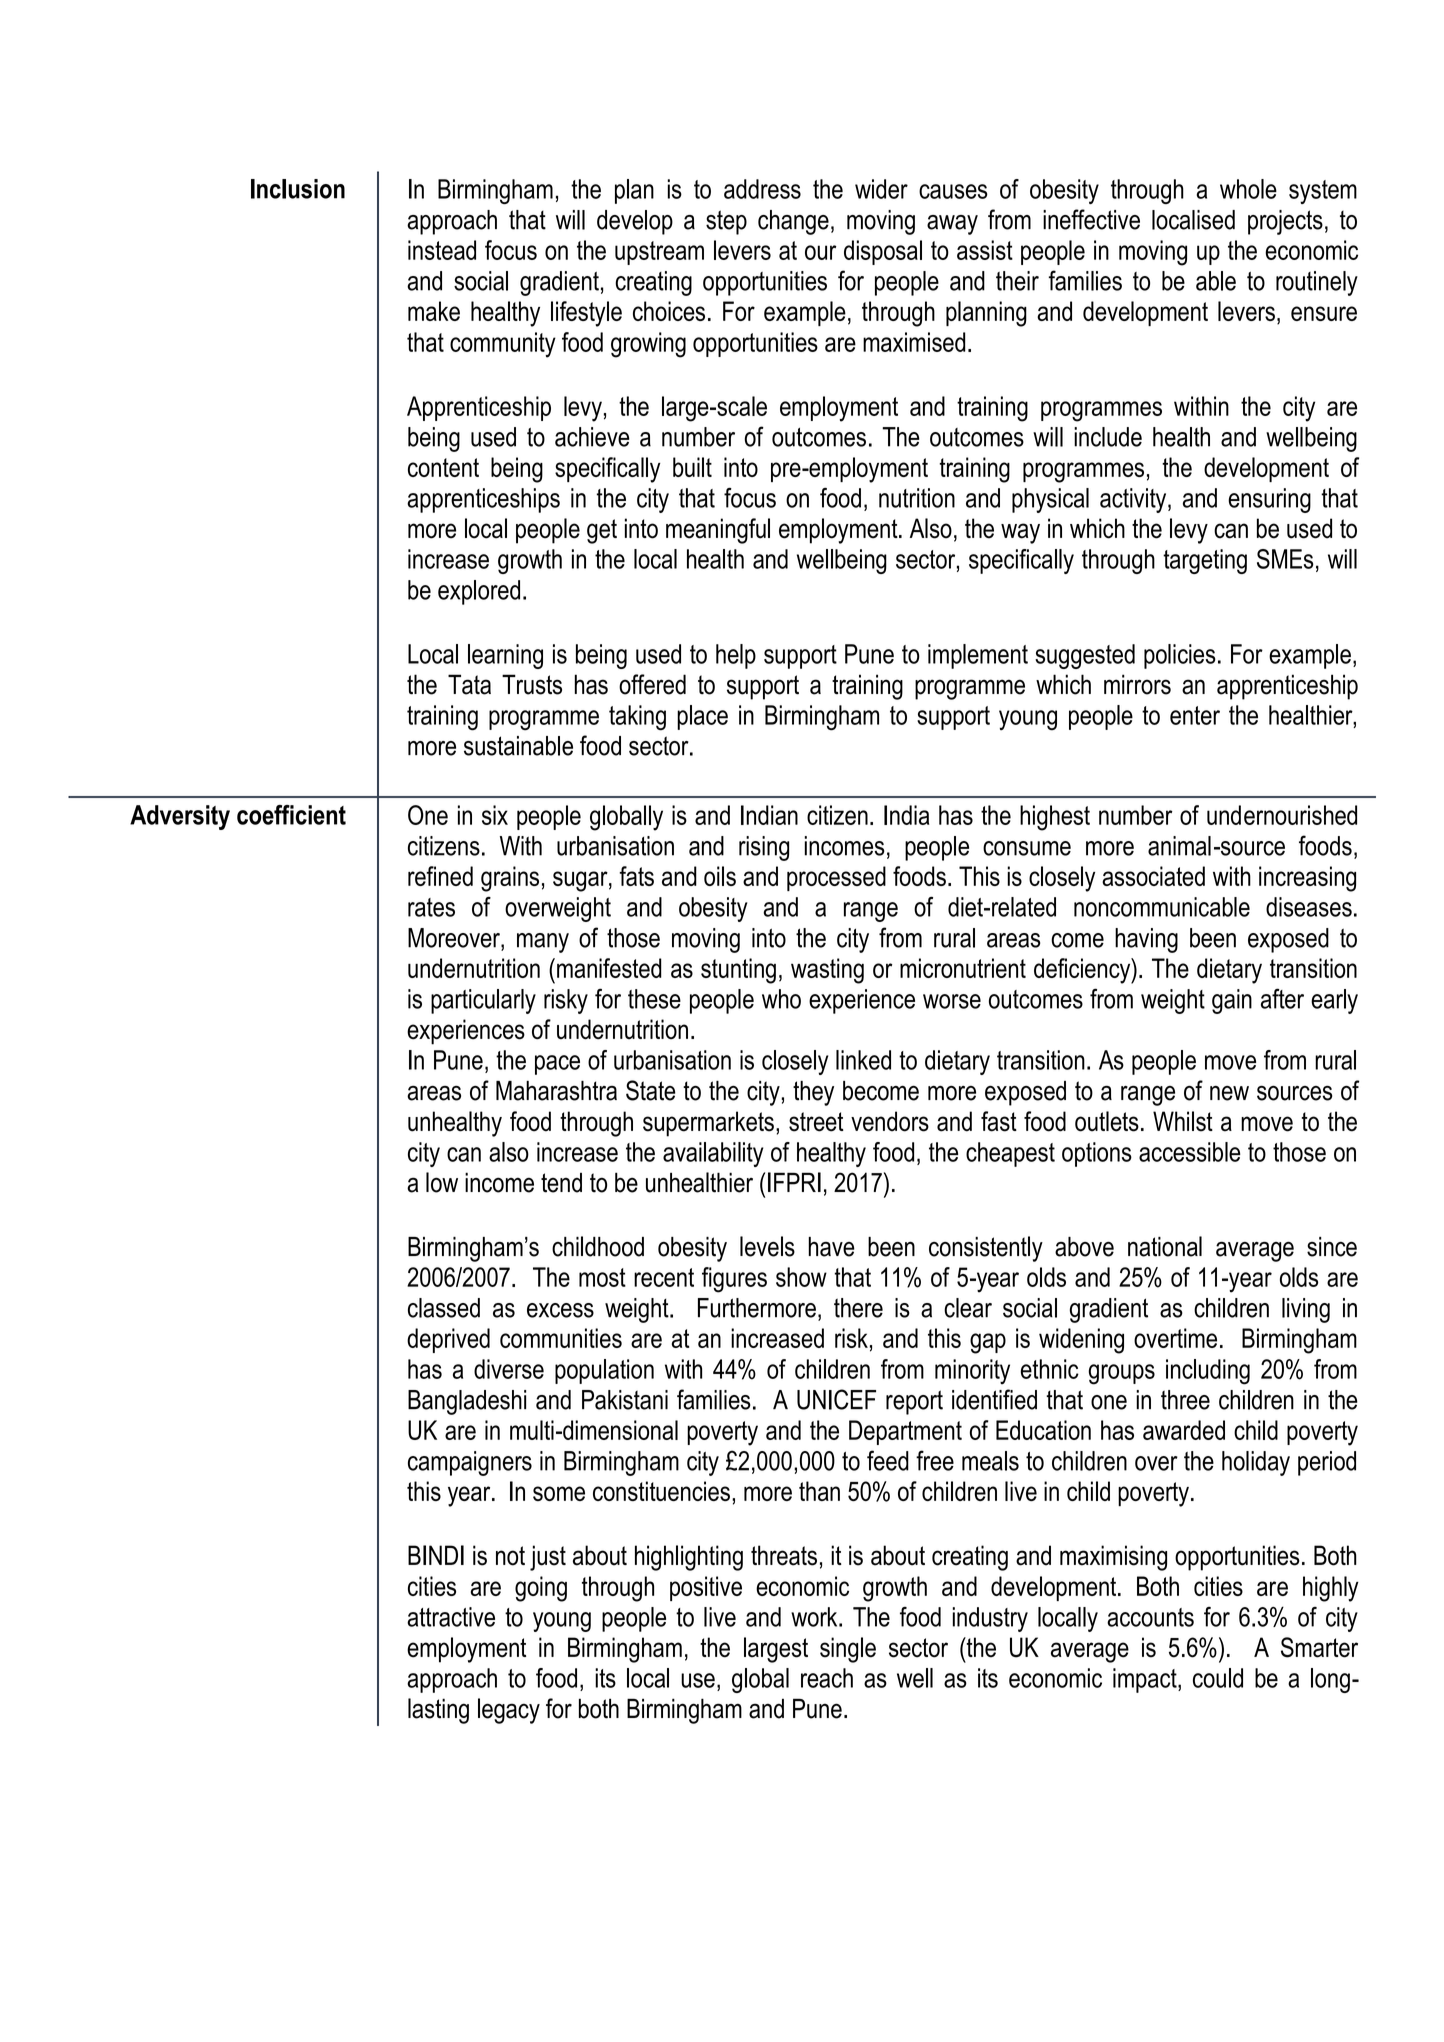 The height and width of the screenshot is (2042, 1444). I want to click on whole, so click(1248, 189).
